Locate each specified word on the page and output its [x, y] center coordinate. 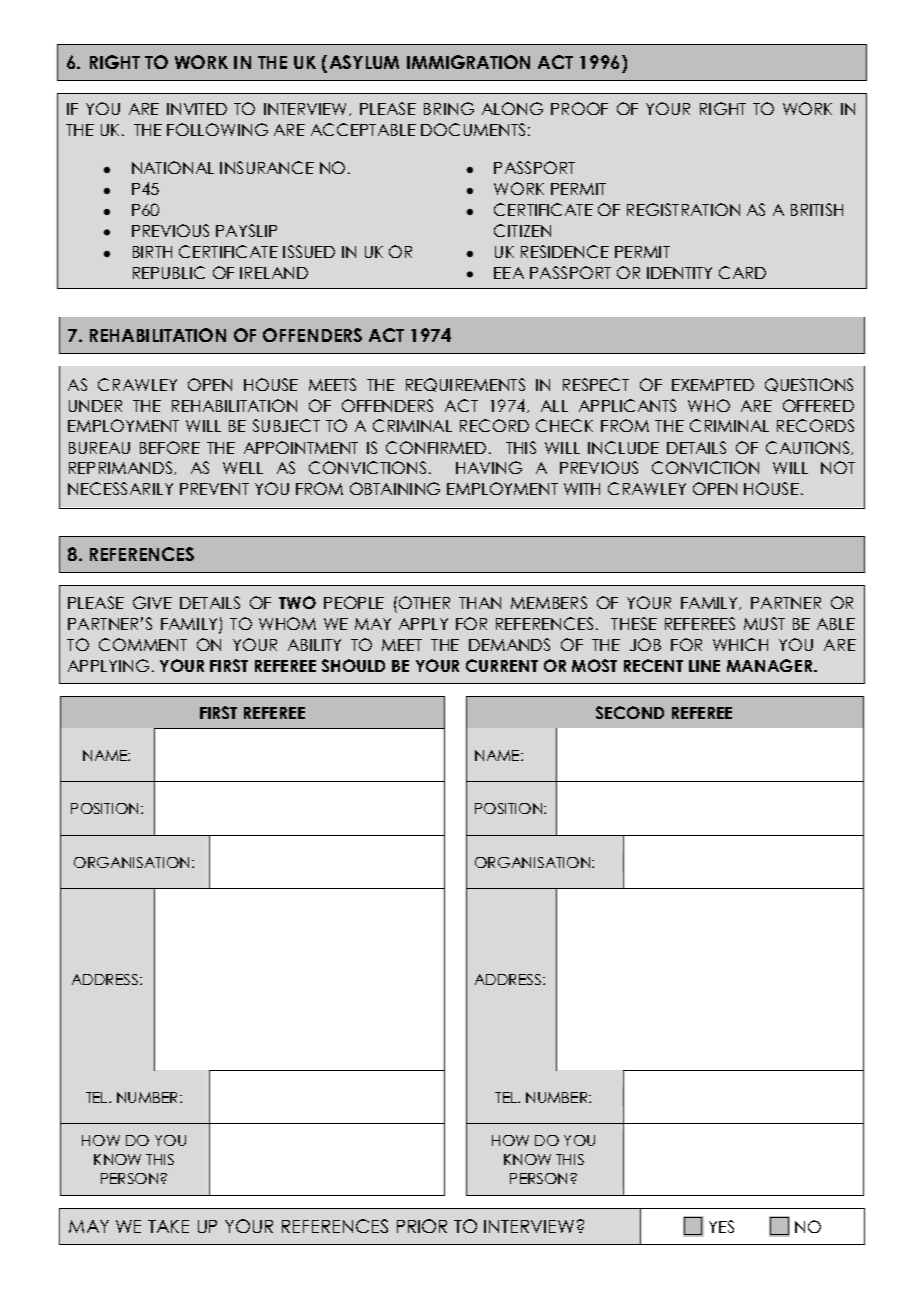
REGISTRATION [683, 209]
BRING [449, 108]
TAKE [168, 1226]
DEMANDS [509, 644]
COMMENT [143, 644]
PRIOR [422, 1226]
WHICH [740, 644]
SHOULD [353, 665]
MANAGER [771, 665]
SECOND [630, 712]
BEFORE [170, 447]
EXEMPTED [713, 385]
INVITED [197, 109]
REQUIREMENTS [465, 385]
